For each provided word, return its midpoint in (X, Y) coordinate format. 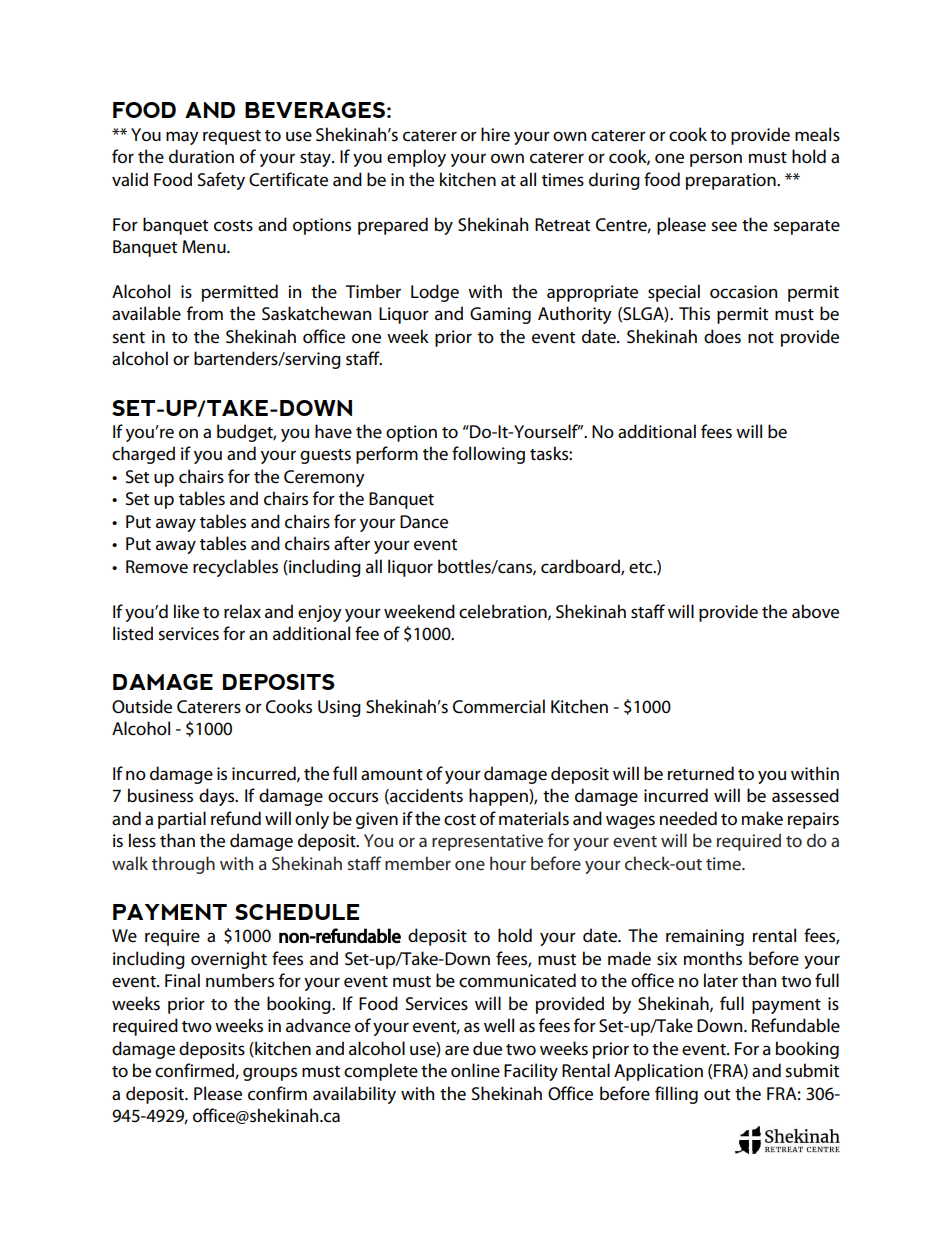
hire (495, 134)
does (722, 336)
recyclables (235, 568)
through (183, 865)
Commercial (499, 706)
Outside (142, 706)
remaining (705, 937)
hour (508, 863)
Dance (424, 522)
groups (270, 1074)
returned (701, 773)
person (716, 160)
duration (201, 156)
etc (642, 568)
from (205, 313)
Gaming (500, 315)
